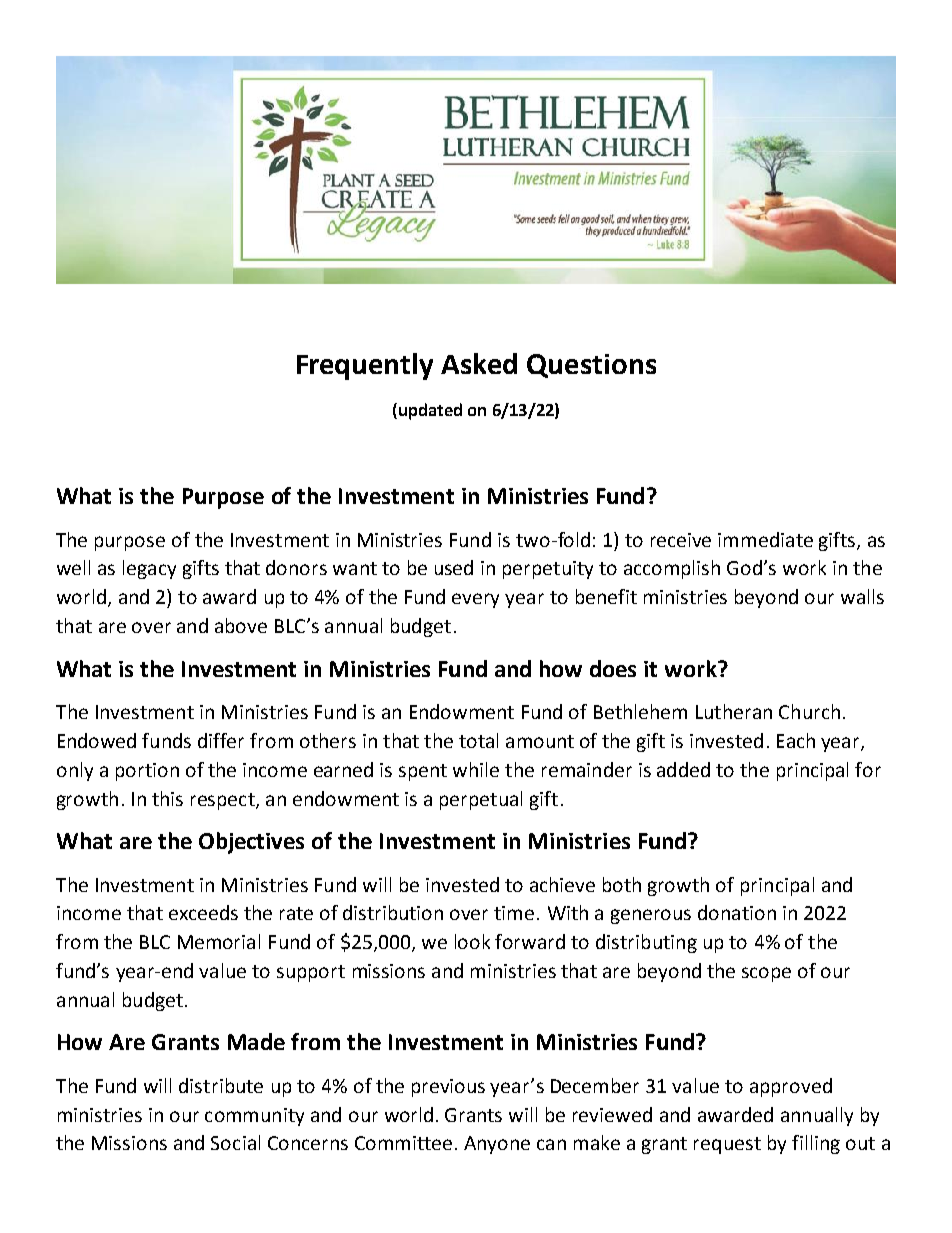 The image size is (952, 1233). What do you see at coordinates (479, 363) in the image?
I see `Asked` at bounding box center [479, 363].
